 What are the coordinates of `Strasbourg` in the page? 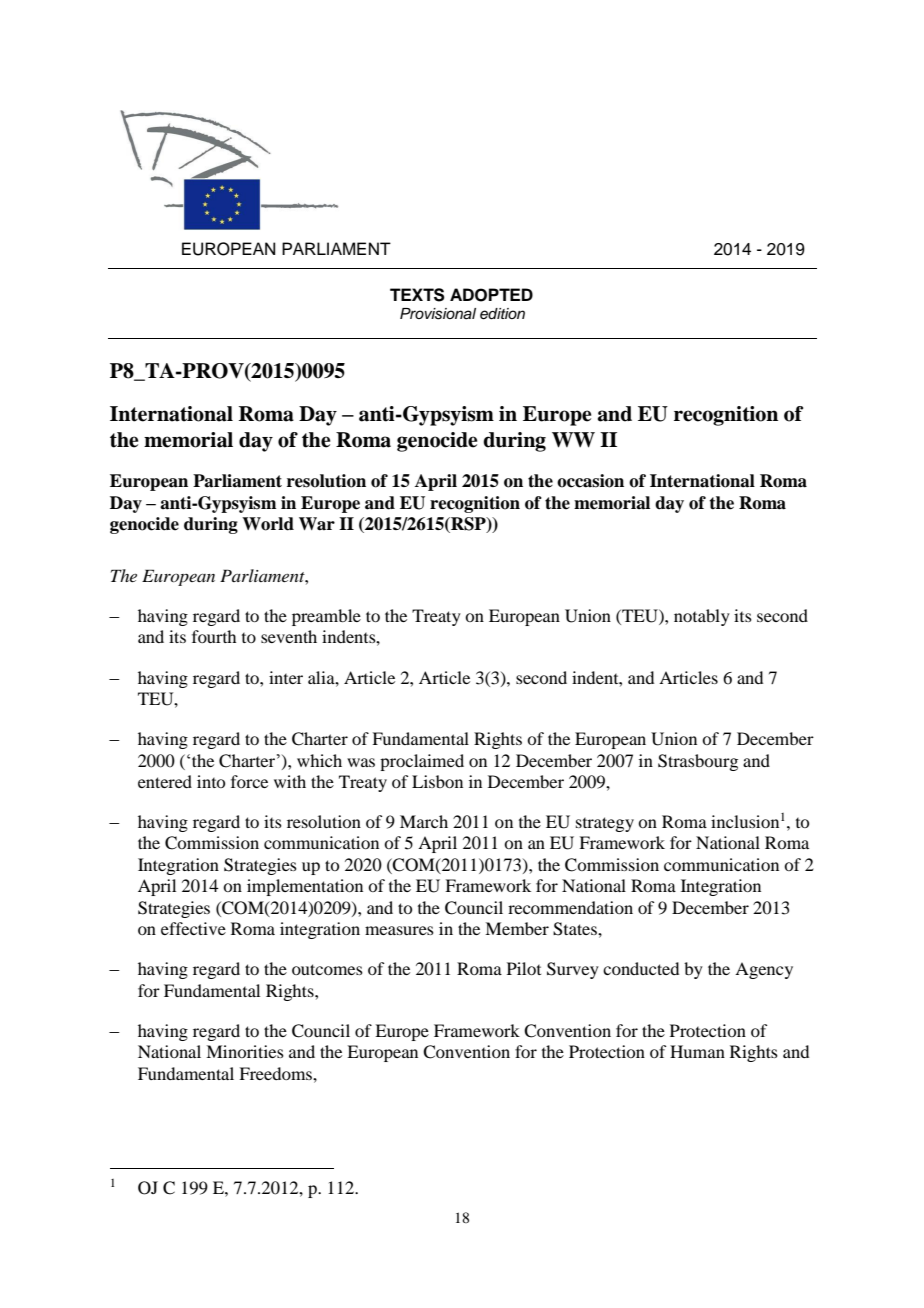 It's located at (698, 762).
